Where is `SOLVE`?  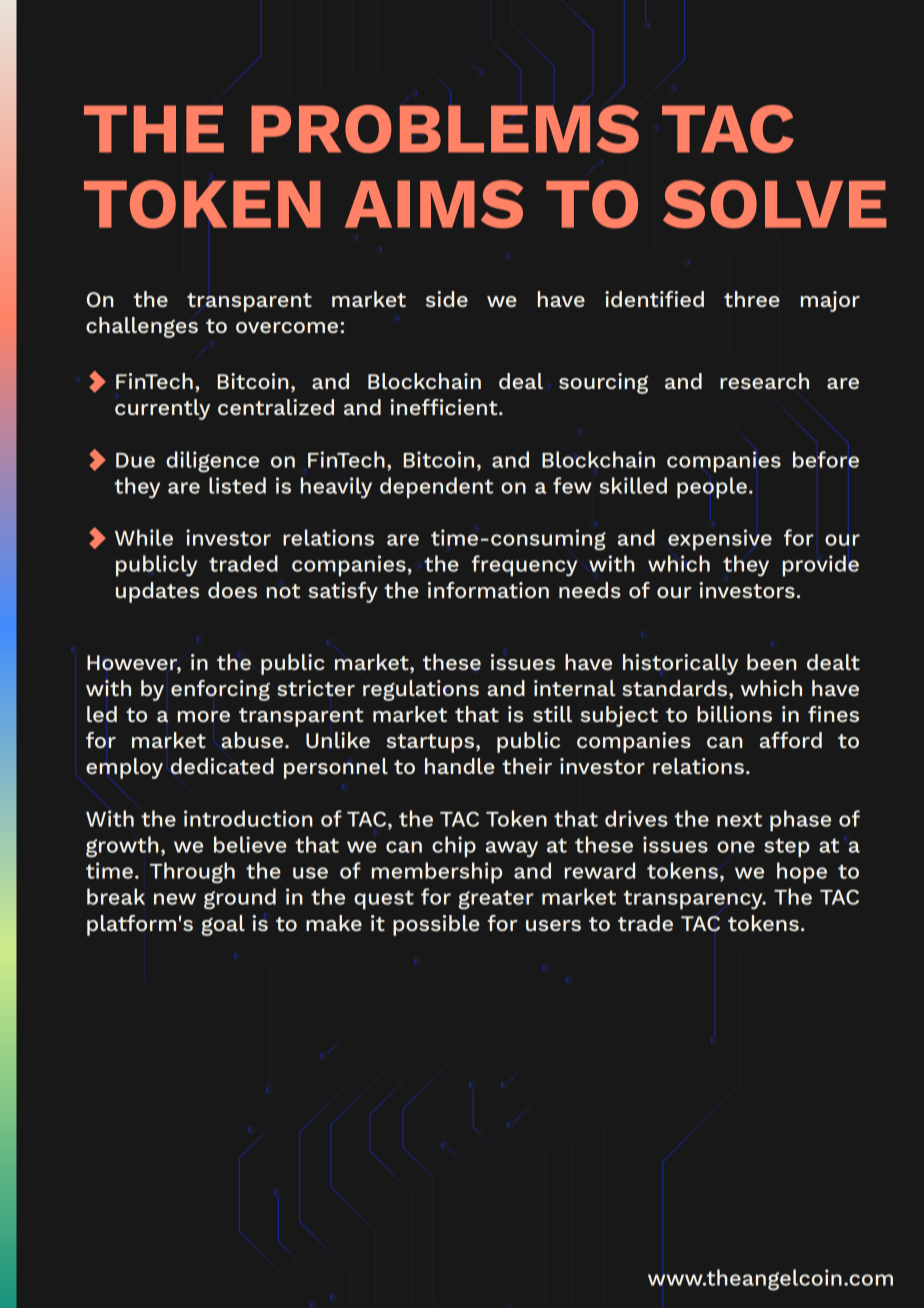 SOLVE is located at coordinates (775, 204).
